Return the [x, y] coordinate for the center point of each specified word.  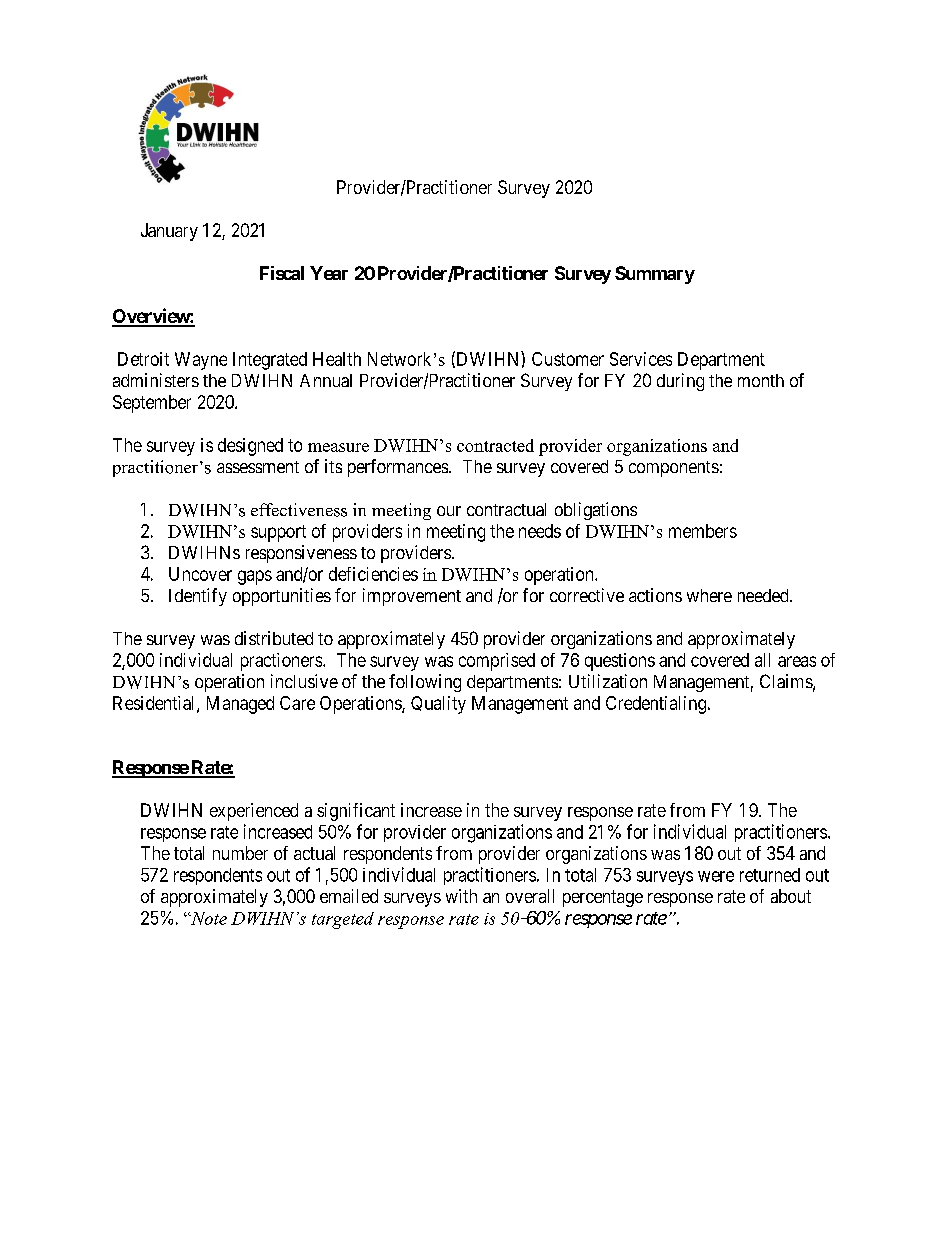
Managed [240, 705]
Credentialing [656, 705]
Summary [655, 275]
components [674, 469]
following [425, 683]
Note [208, 918]
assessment [258, 467]
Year [329, 273]
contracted [495, 445]
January [169, 232]
